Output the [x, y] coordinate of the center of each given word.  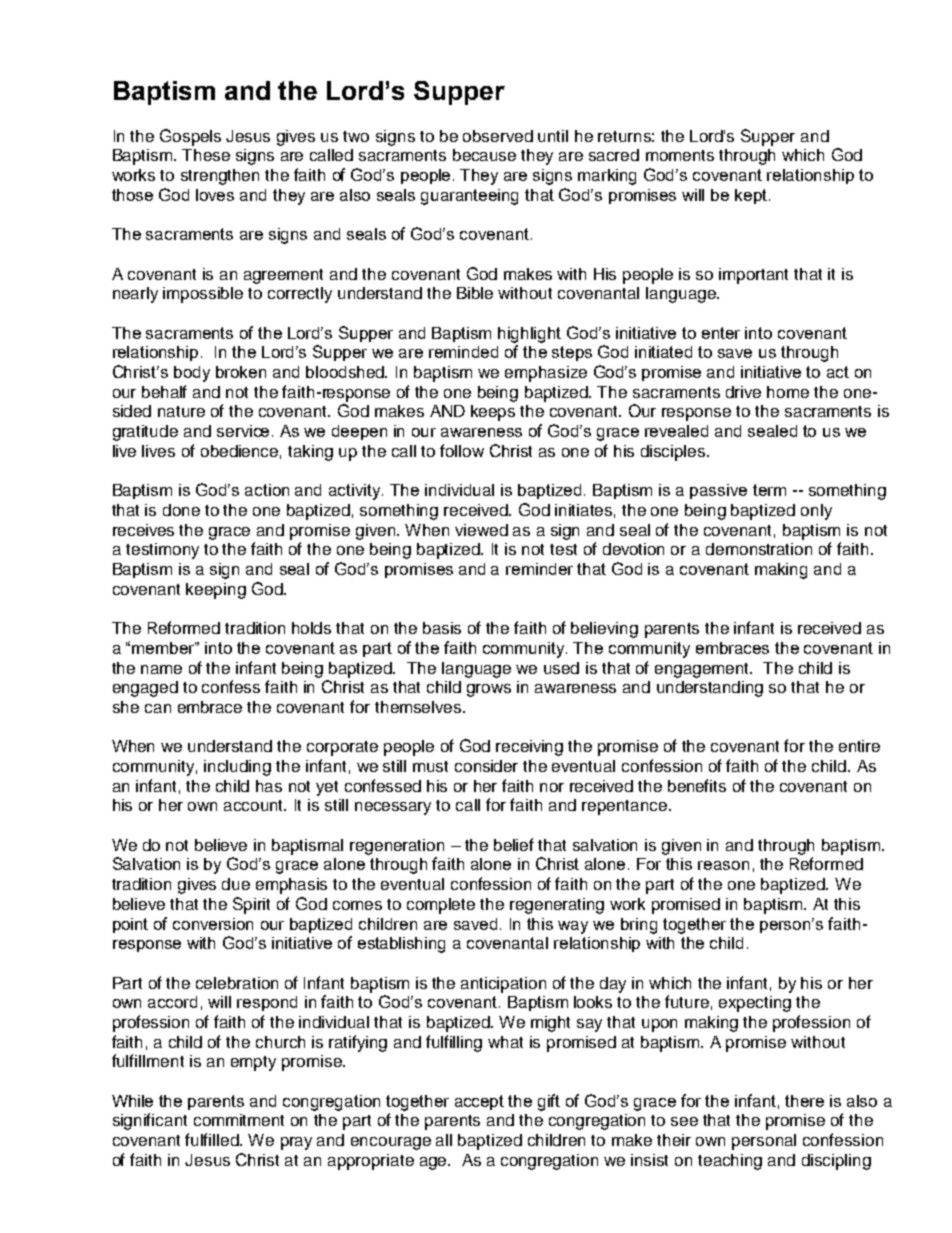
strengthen [220, 177]
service [245, 431]
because [484, 155]
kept [752, 196]
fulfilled [213, 1139]
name [161, 669]
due [236, 884]
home [788, 392]
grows [489, 690]
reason [723, 865]
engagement [703, 670]
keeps [493, 413]
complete [441, 906]
